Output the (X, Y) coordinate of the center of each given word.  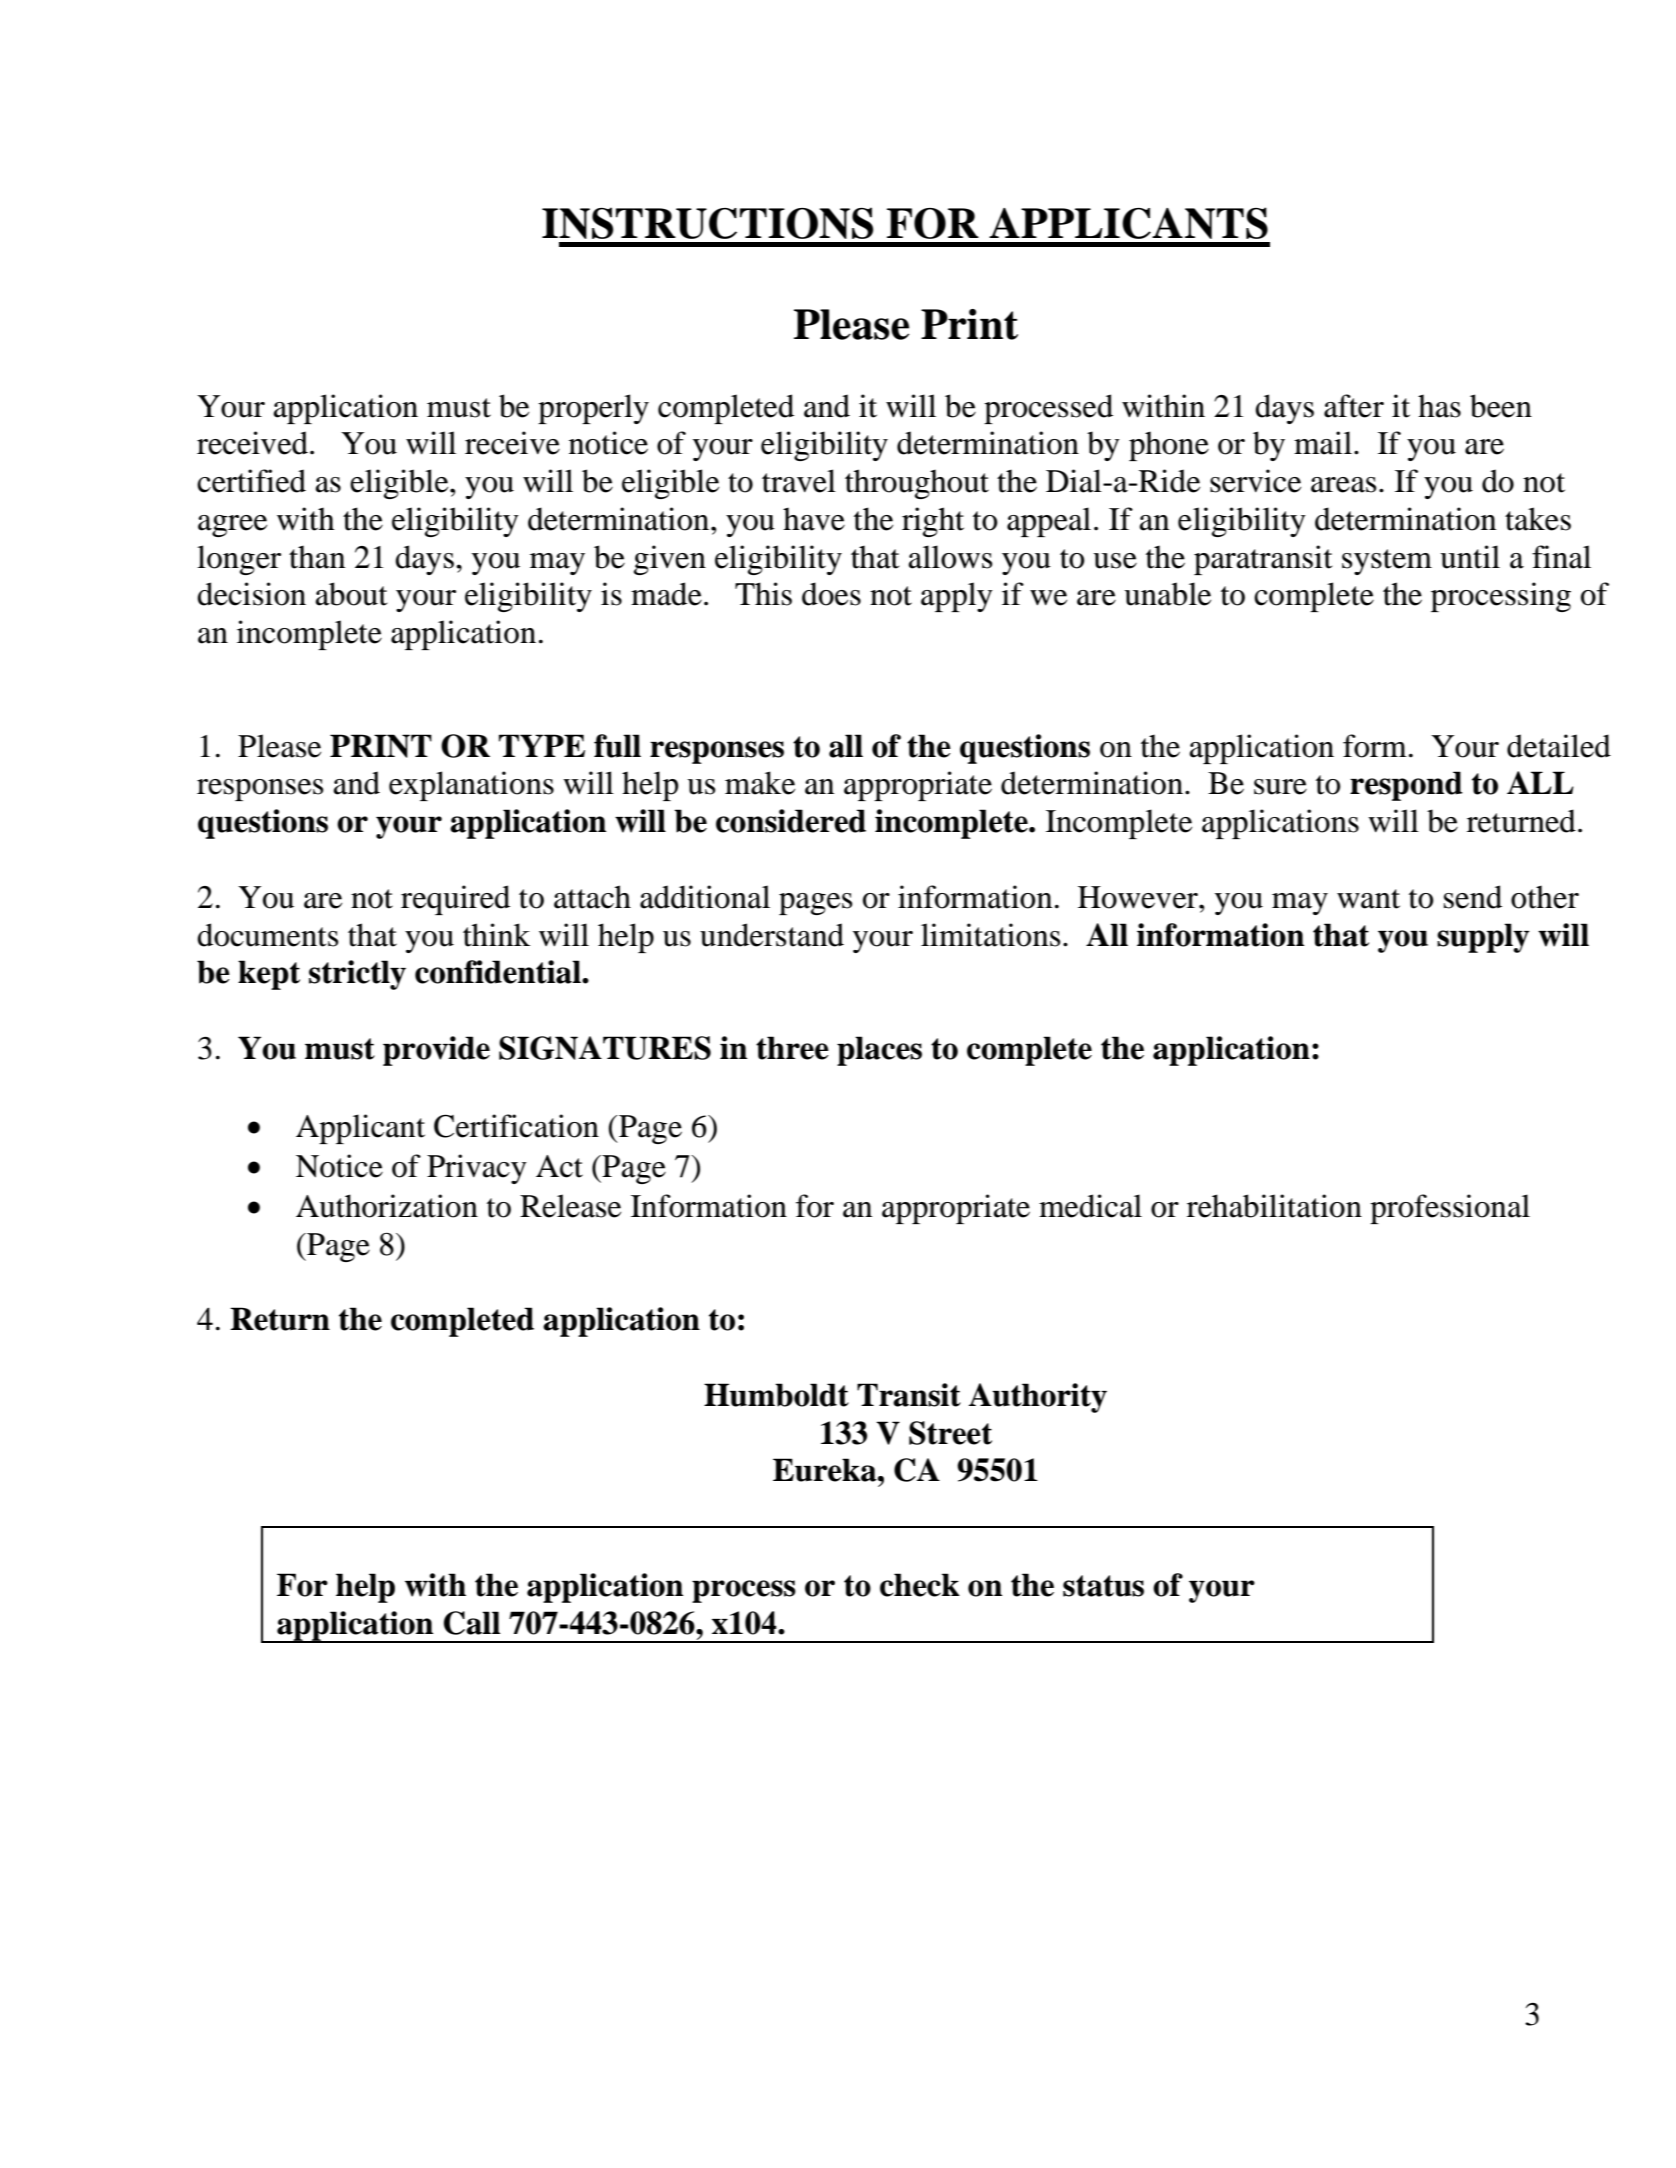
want (1368, 899)
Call (472, 1623)
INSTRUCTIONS (707, 223)
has (1439, 406)
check (920, 1585)
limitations (990, 935)
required (455, 900)
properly (593, 409)
